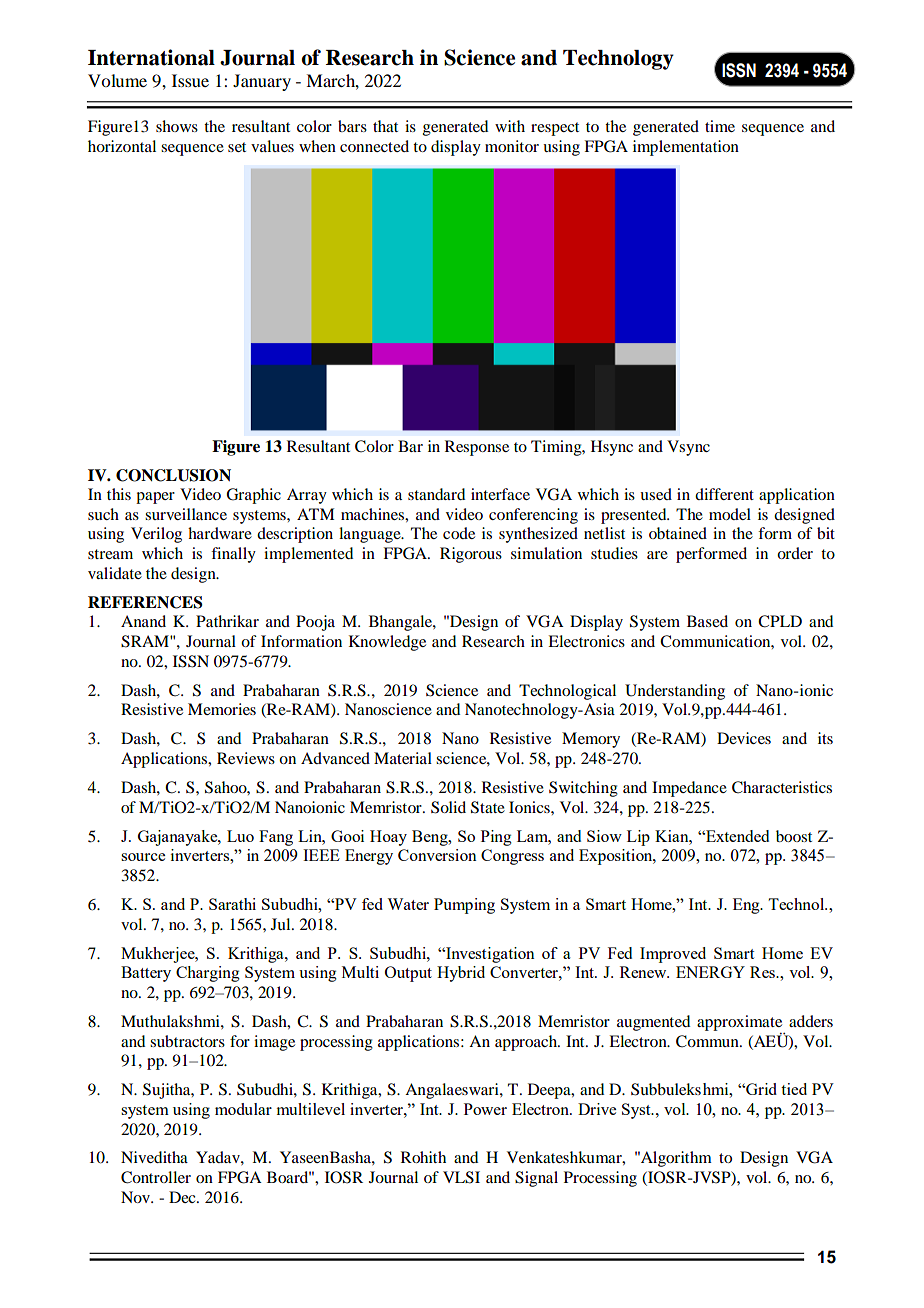 This page has height=1308, width=924. What do you see at coordinates (448, 807) in the page?
I see `Solid` at bounding box center [448, 807].
